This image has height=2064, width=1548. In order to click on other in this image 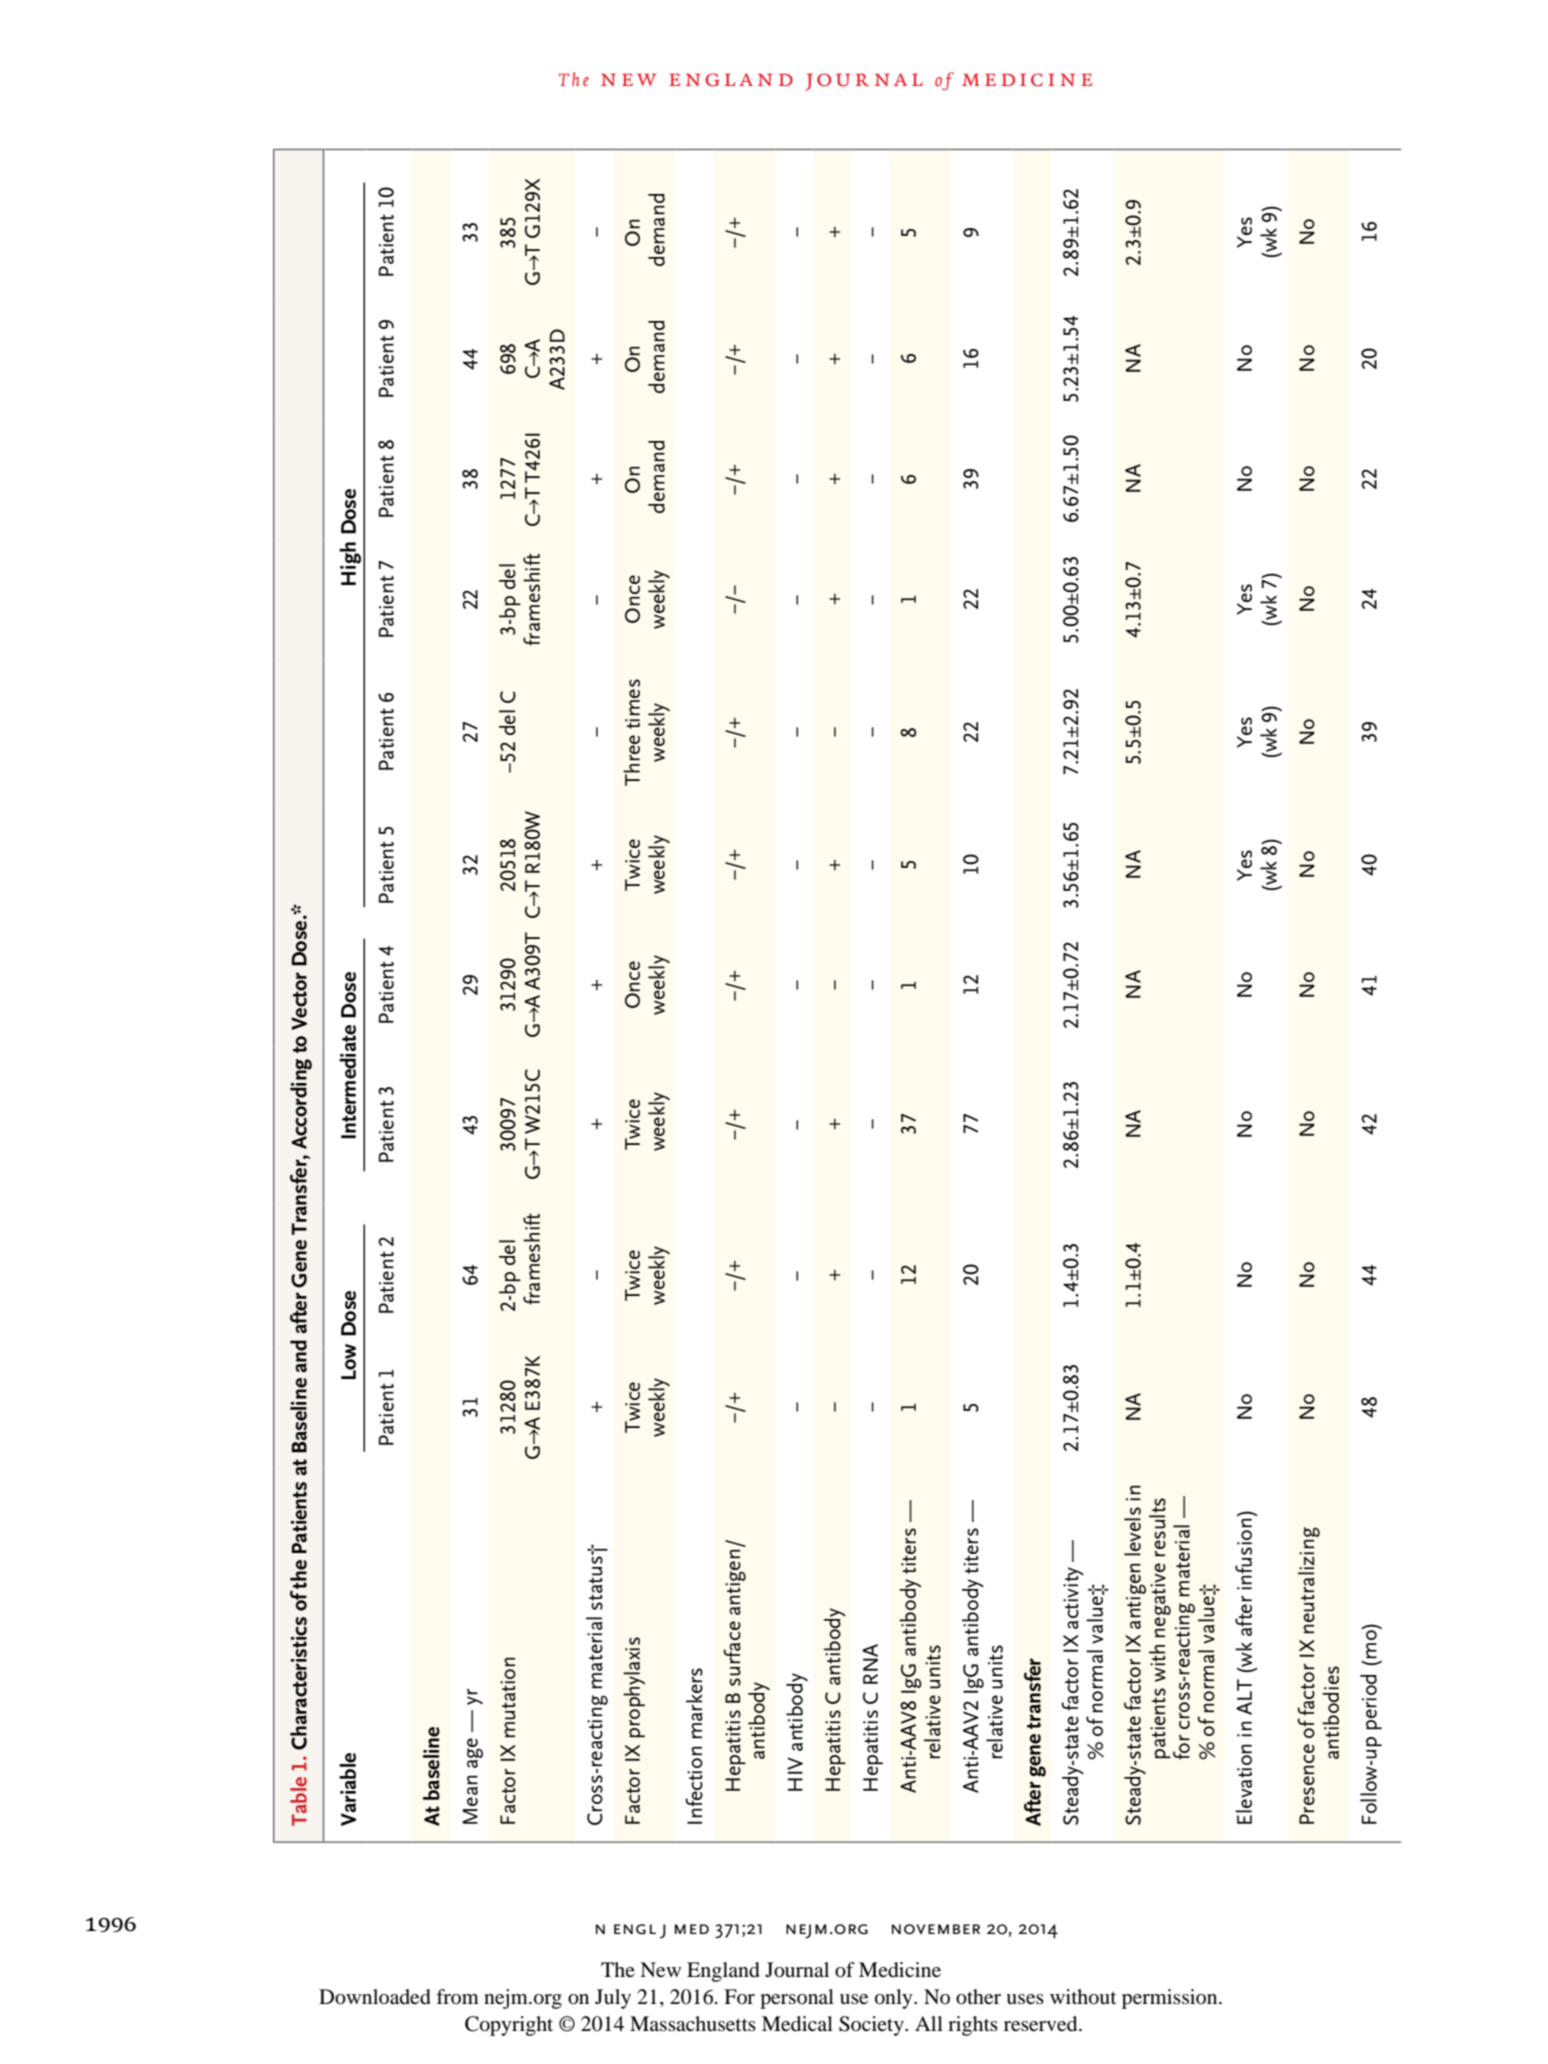, I will do `click(978, 1997)`.
